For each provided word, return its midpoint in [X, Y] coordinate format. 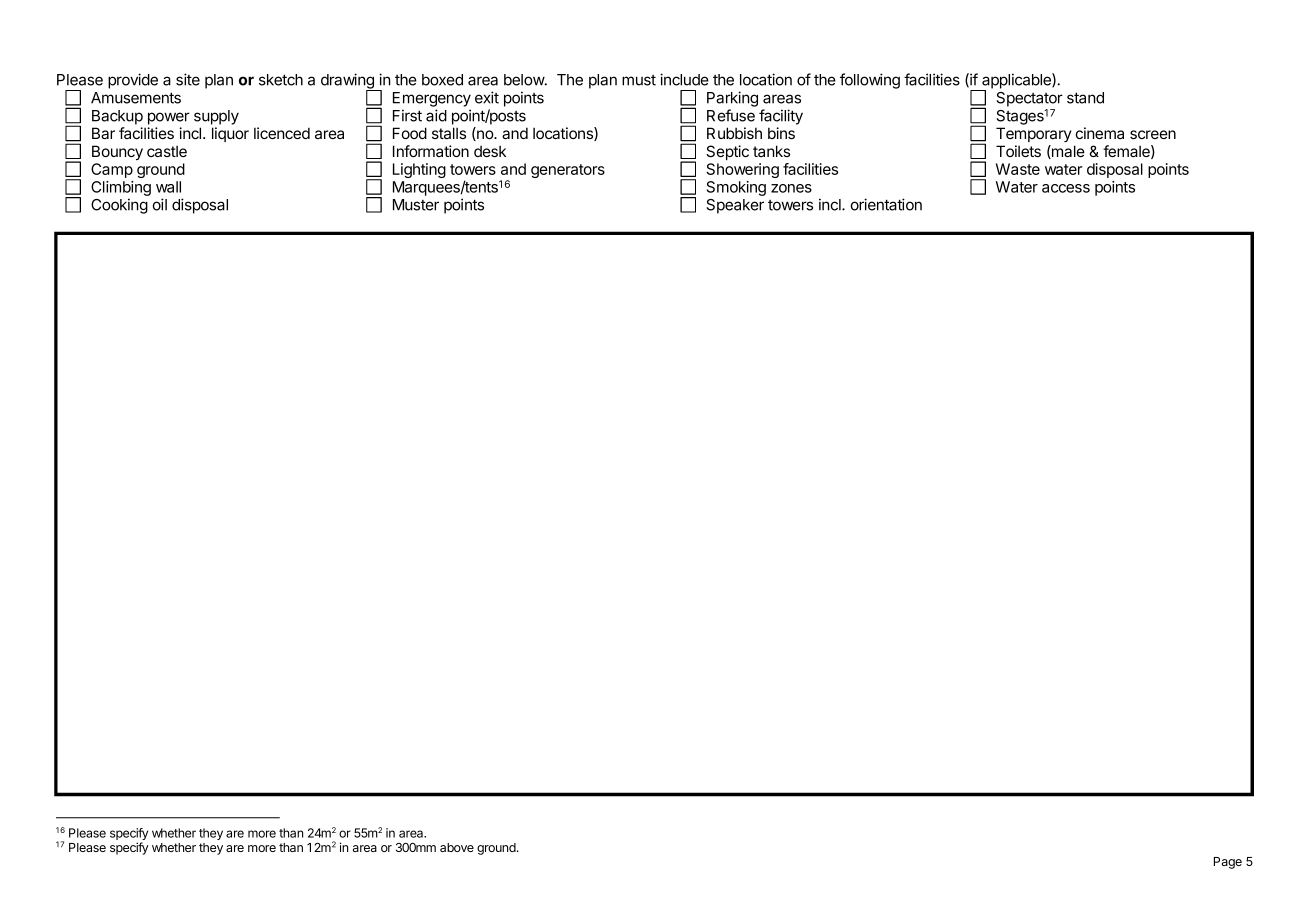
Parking [732, 99]
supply [216, 117]
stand [1085, 98]
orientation [886, 204]
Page [1228, 863]
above [457, 847]
